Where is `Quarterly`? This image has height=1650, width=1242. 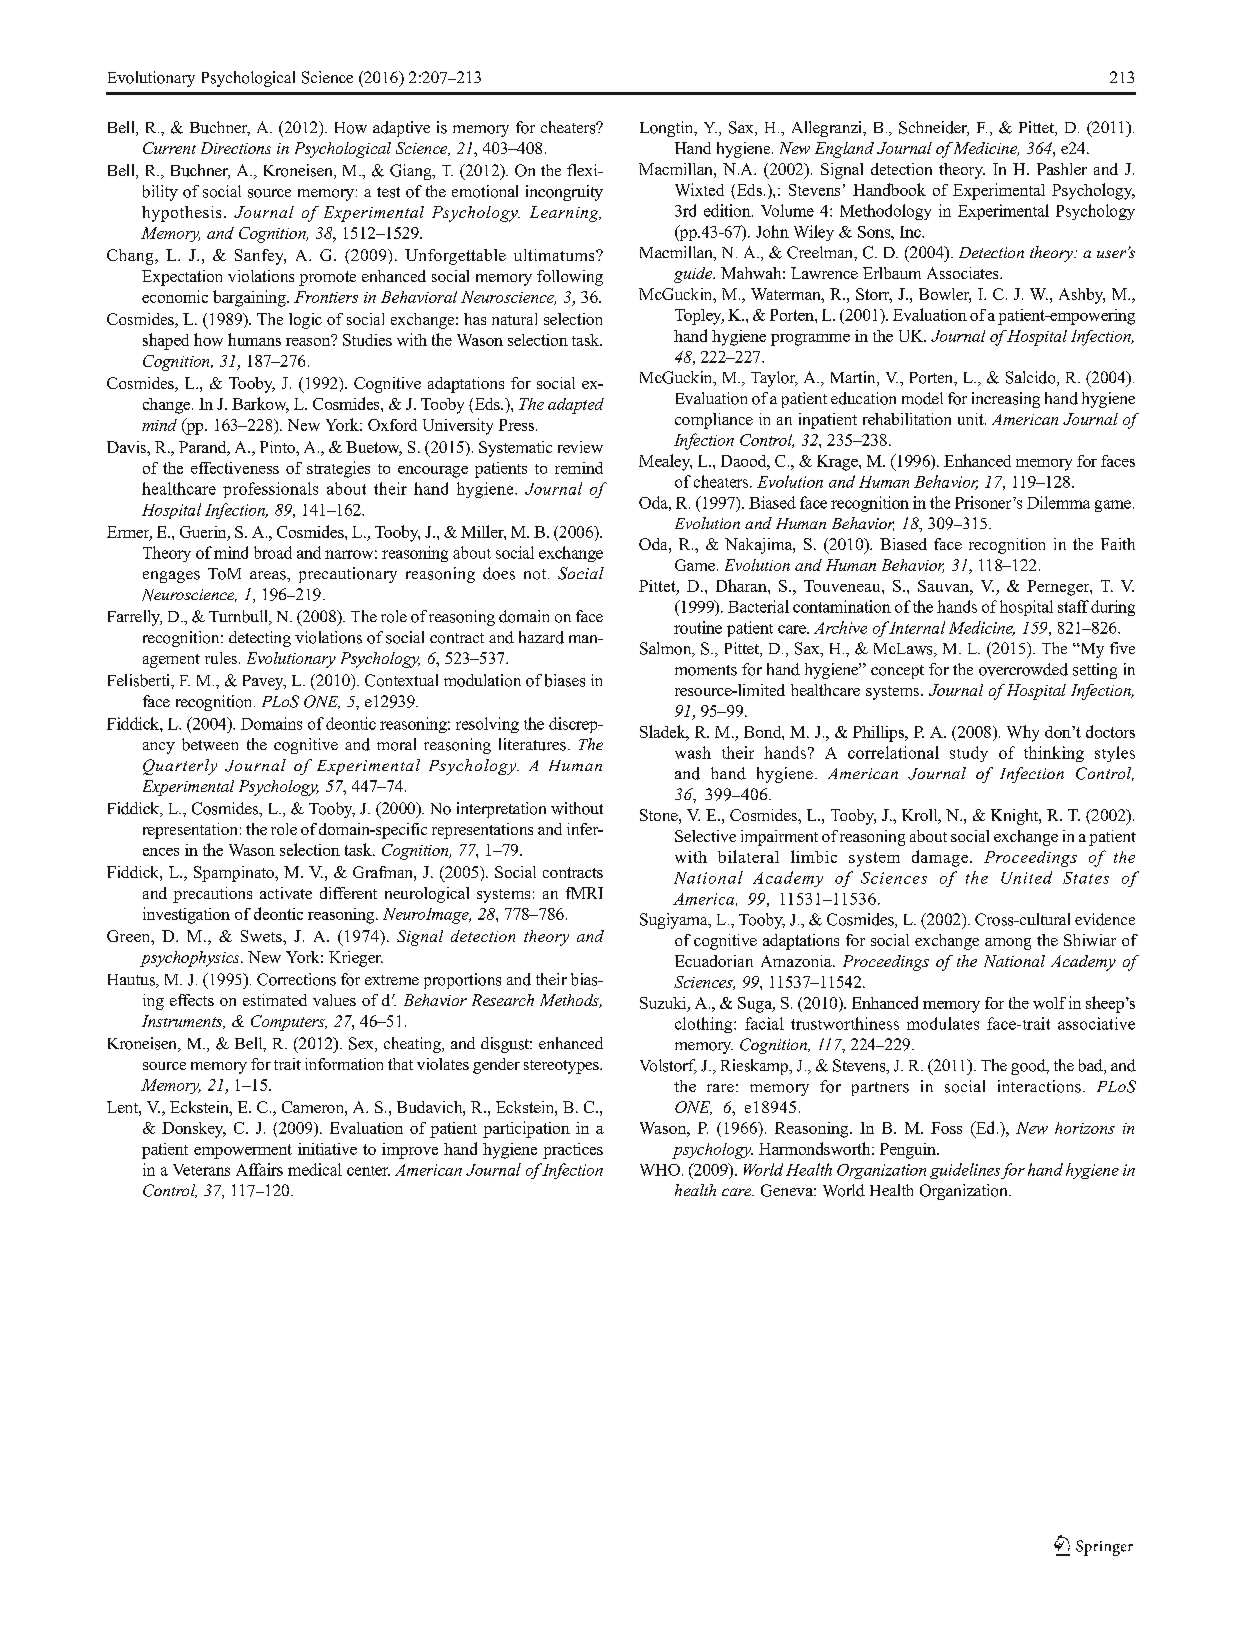 Quarterly is located at coordinates (180, 767).
